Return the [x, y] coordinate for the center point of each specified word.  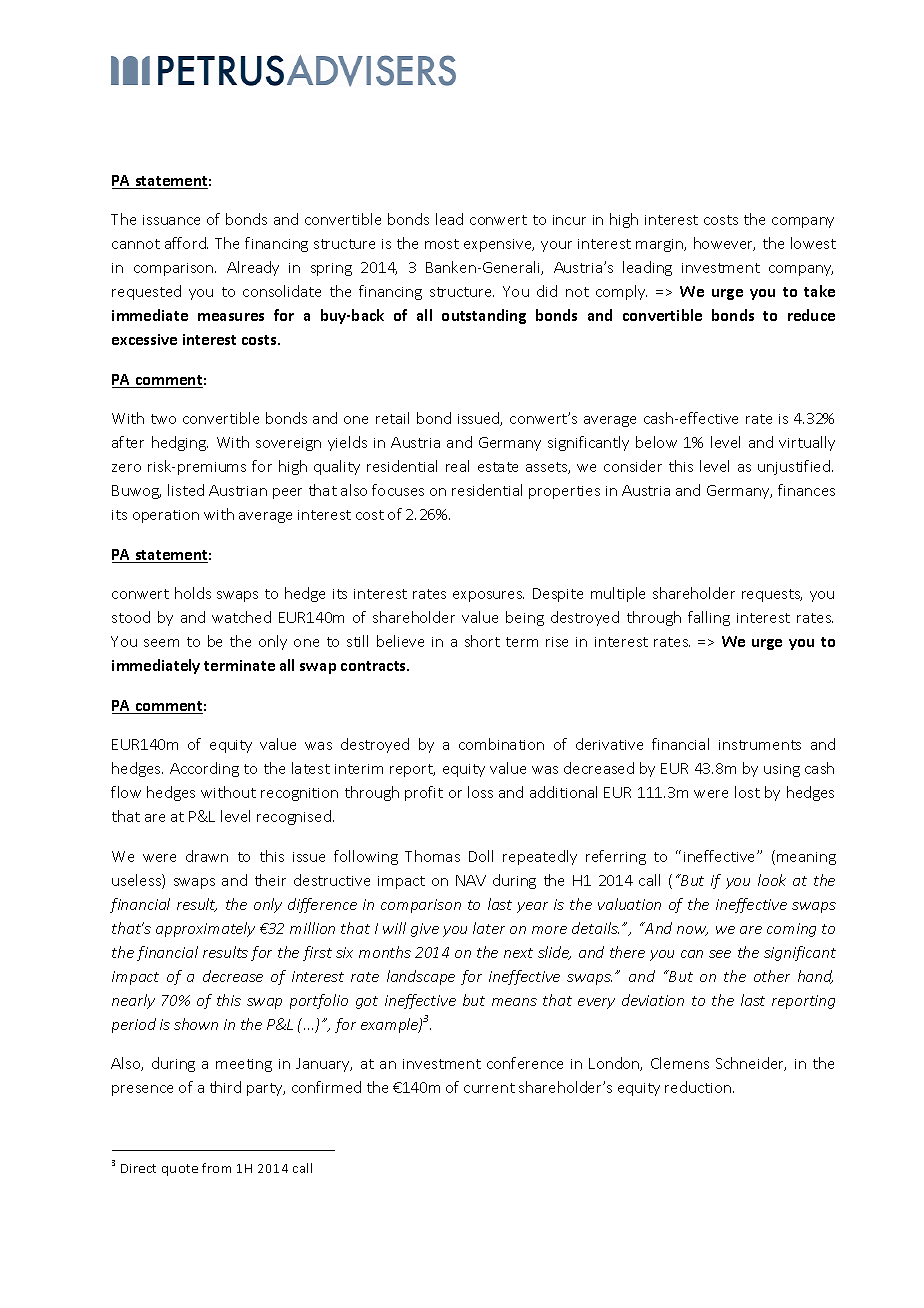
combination [501, 744]
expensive [499, 245]
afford [186, 243]
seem [161, 643]
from [216, 1168]
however [724, 244]
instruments [760, 745]
